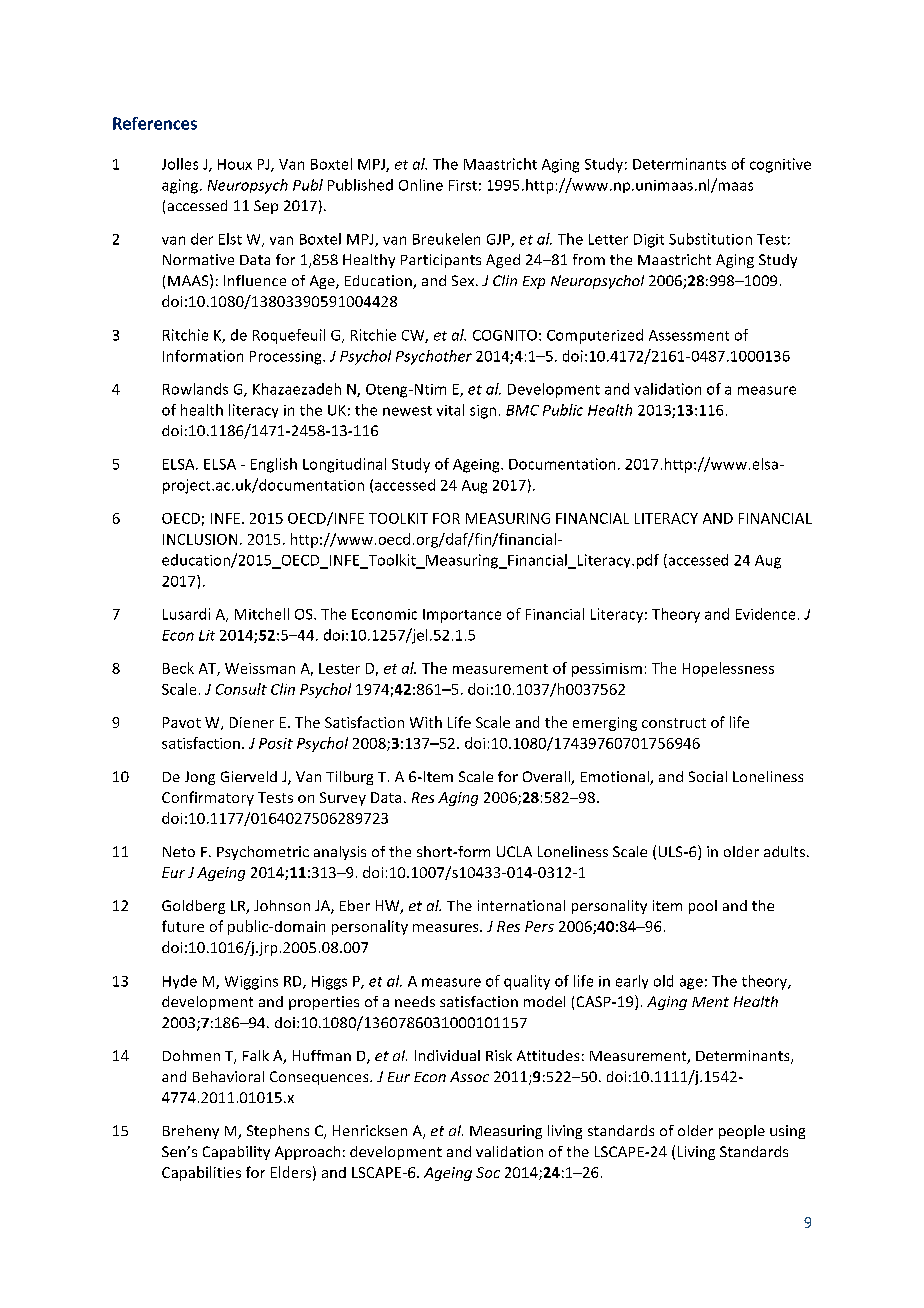 This screenshot has height=1308, width=924. I want to click on Goldberg, so click(193, 907).
